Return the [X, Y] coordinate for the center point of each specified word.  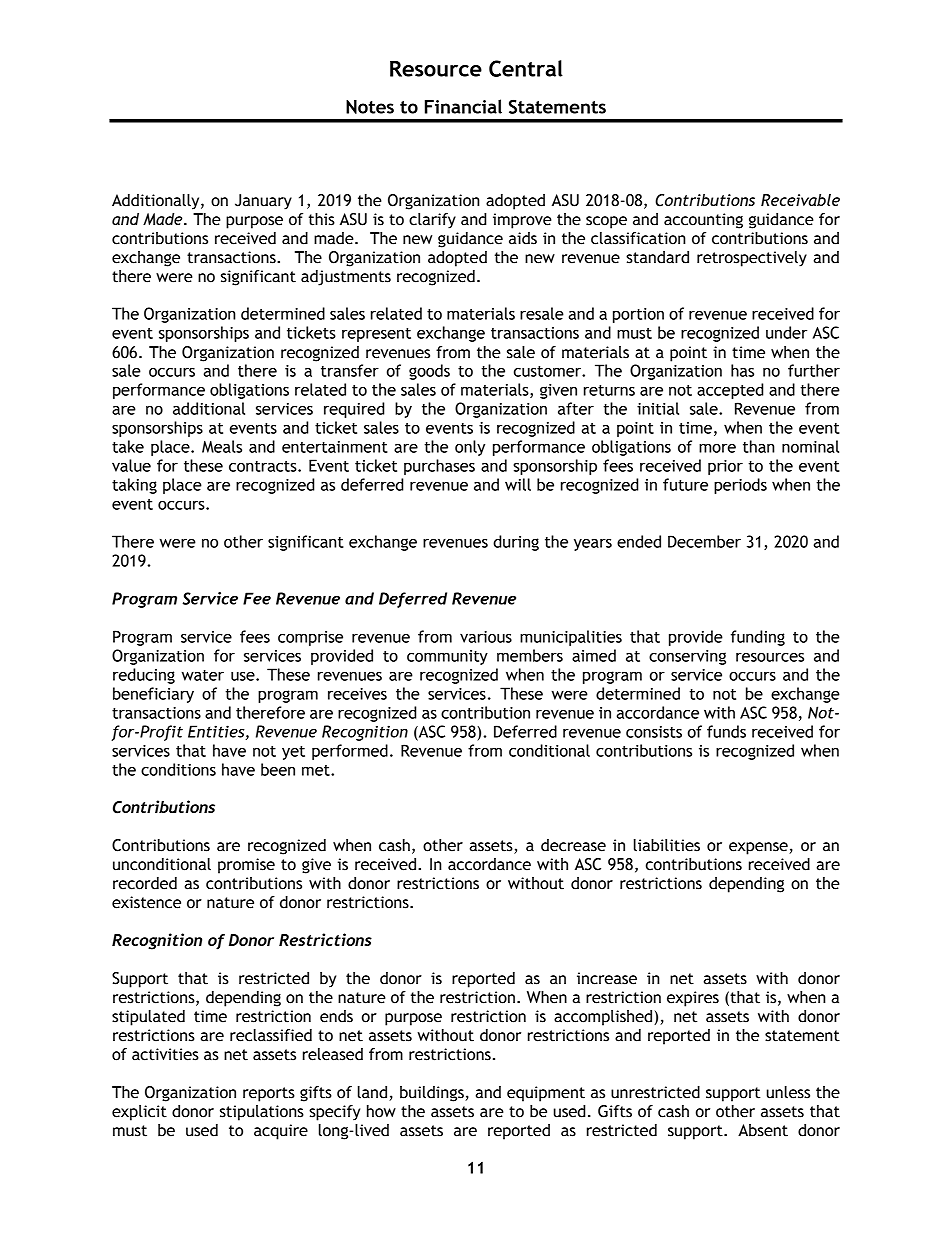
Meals [222, 446]
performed [350, 752]
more [717, 448]
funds [726, 731]
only [470, 448]
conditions [178, 769]
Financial [463, 106]
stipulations [262, 1113]
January [263, 202]
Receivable [800, 200]
